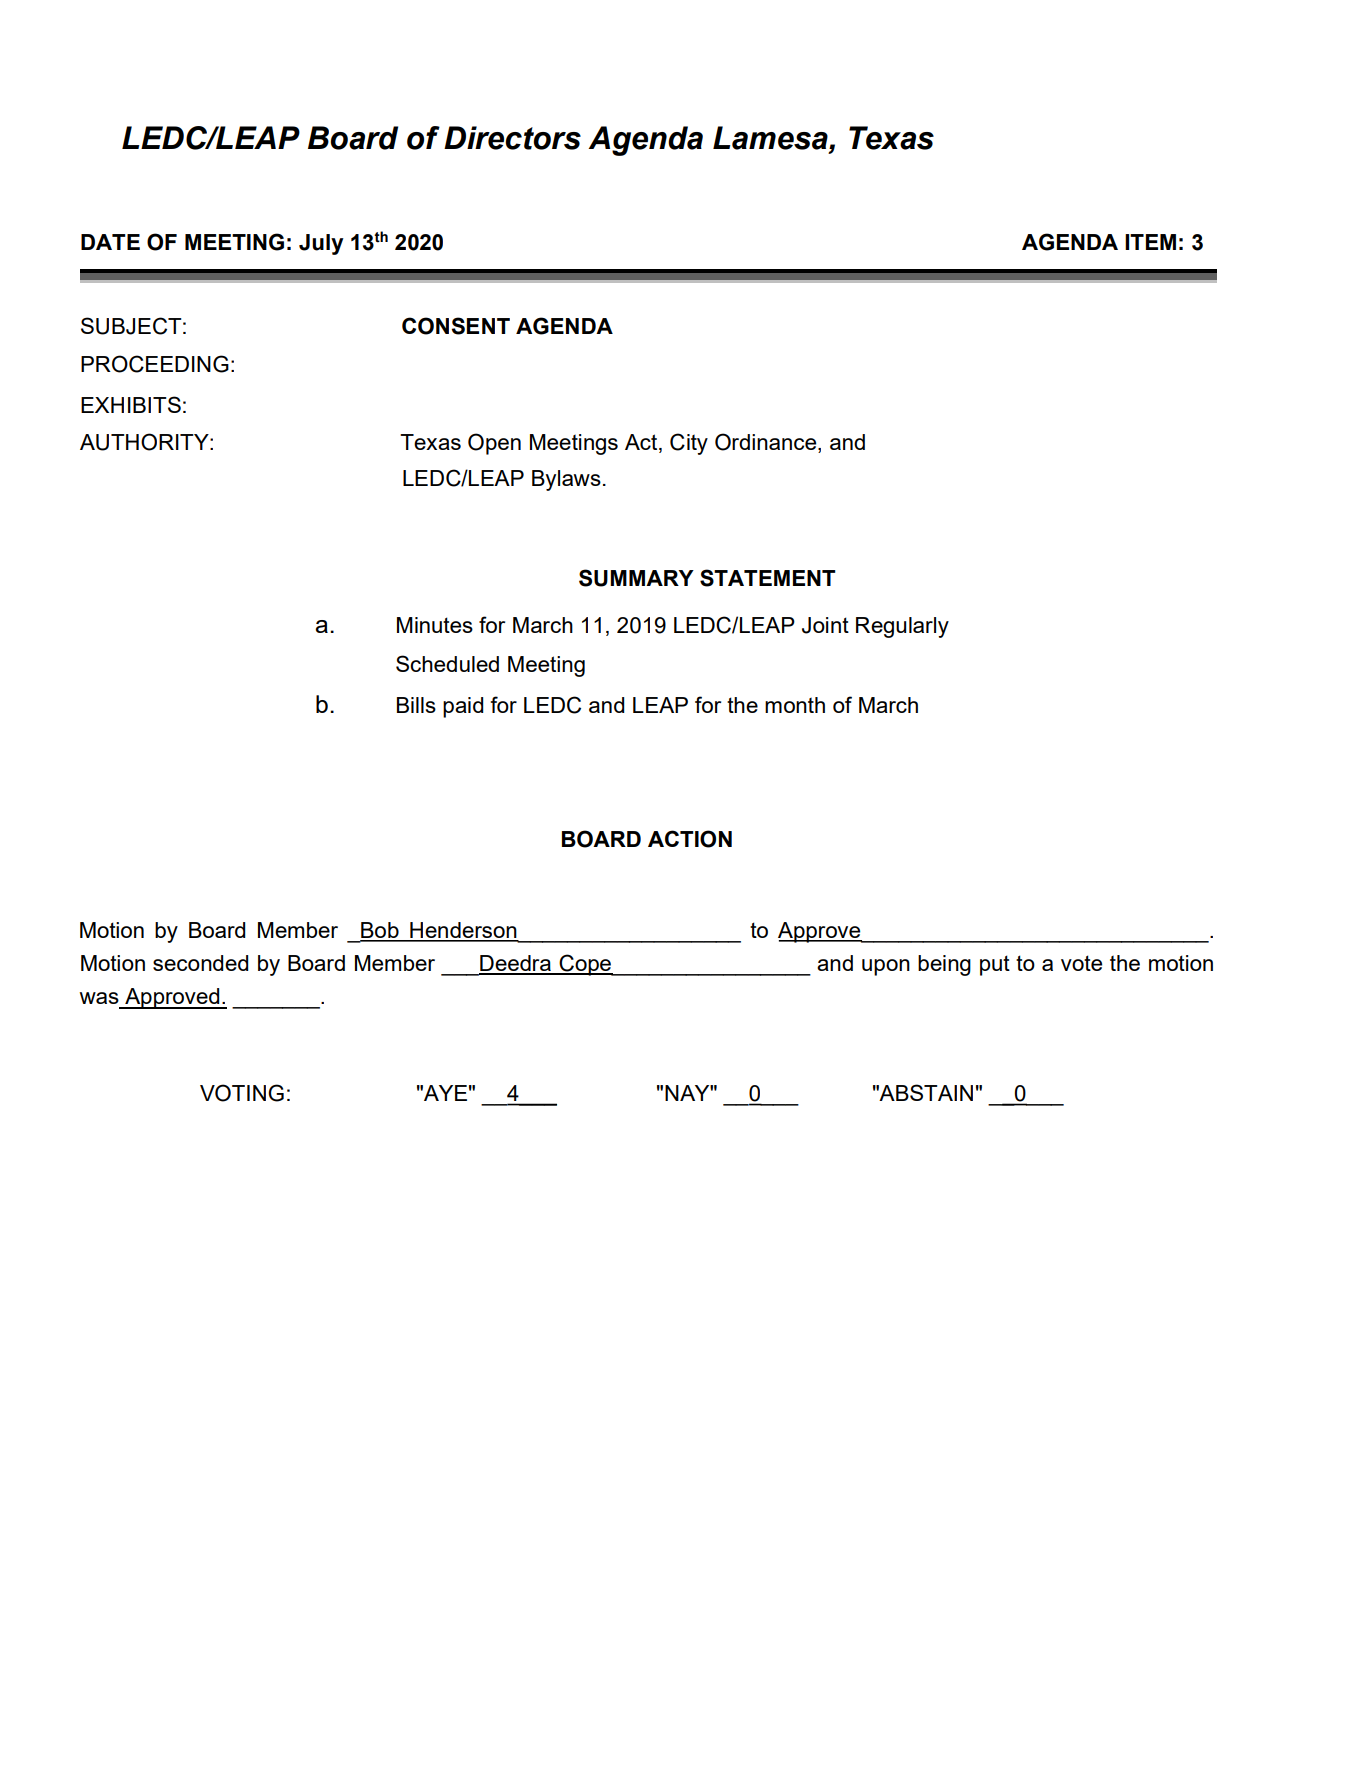 Image resolution: width=1365 pixels, height=1766 pixels. Describe the element at coordinates (435, 625) in the page. I see `Minutes` at that location.
